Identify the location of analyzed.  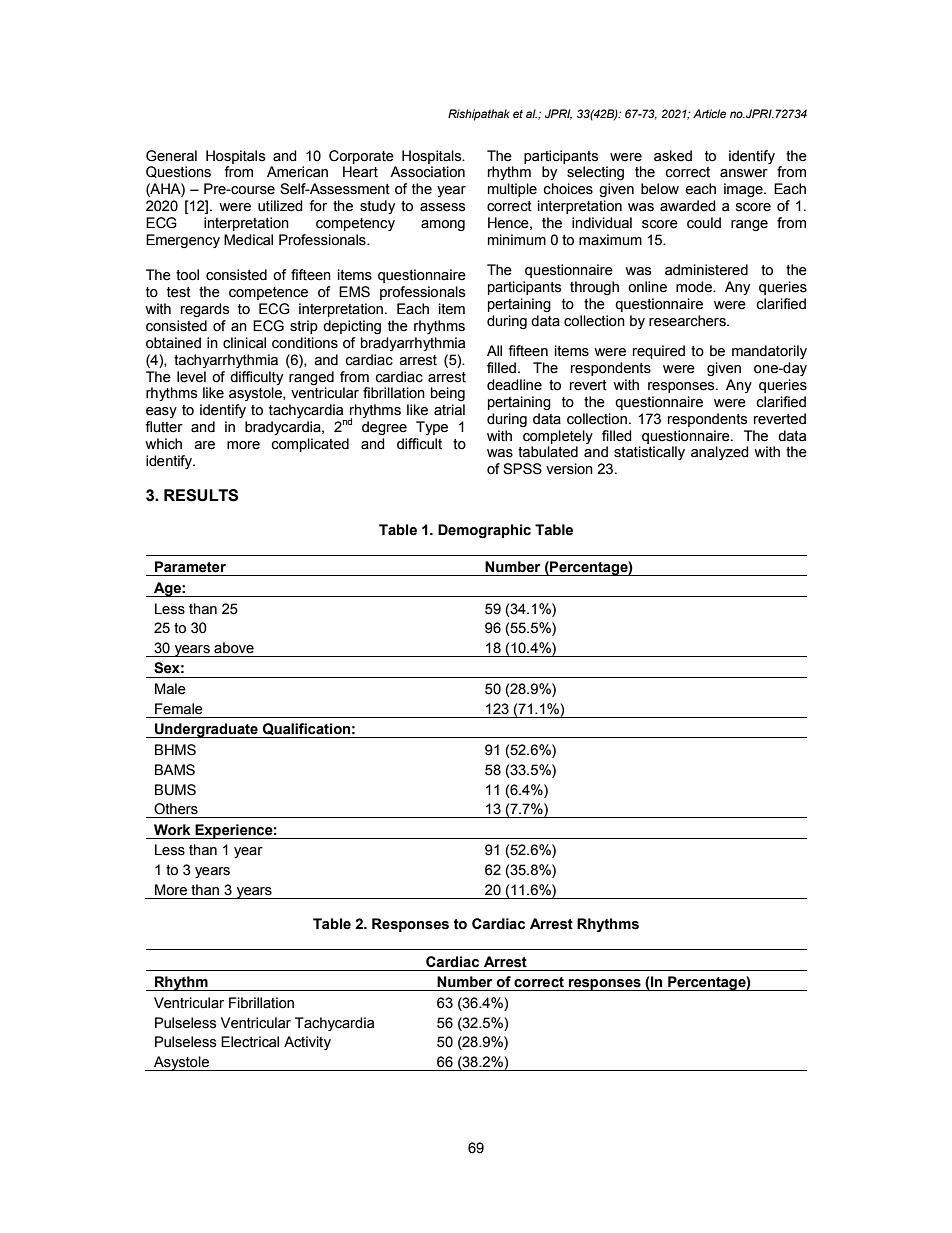
(720, 453).
